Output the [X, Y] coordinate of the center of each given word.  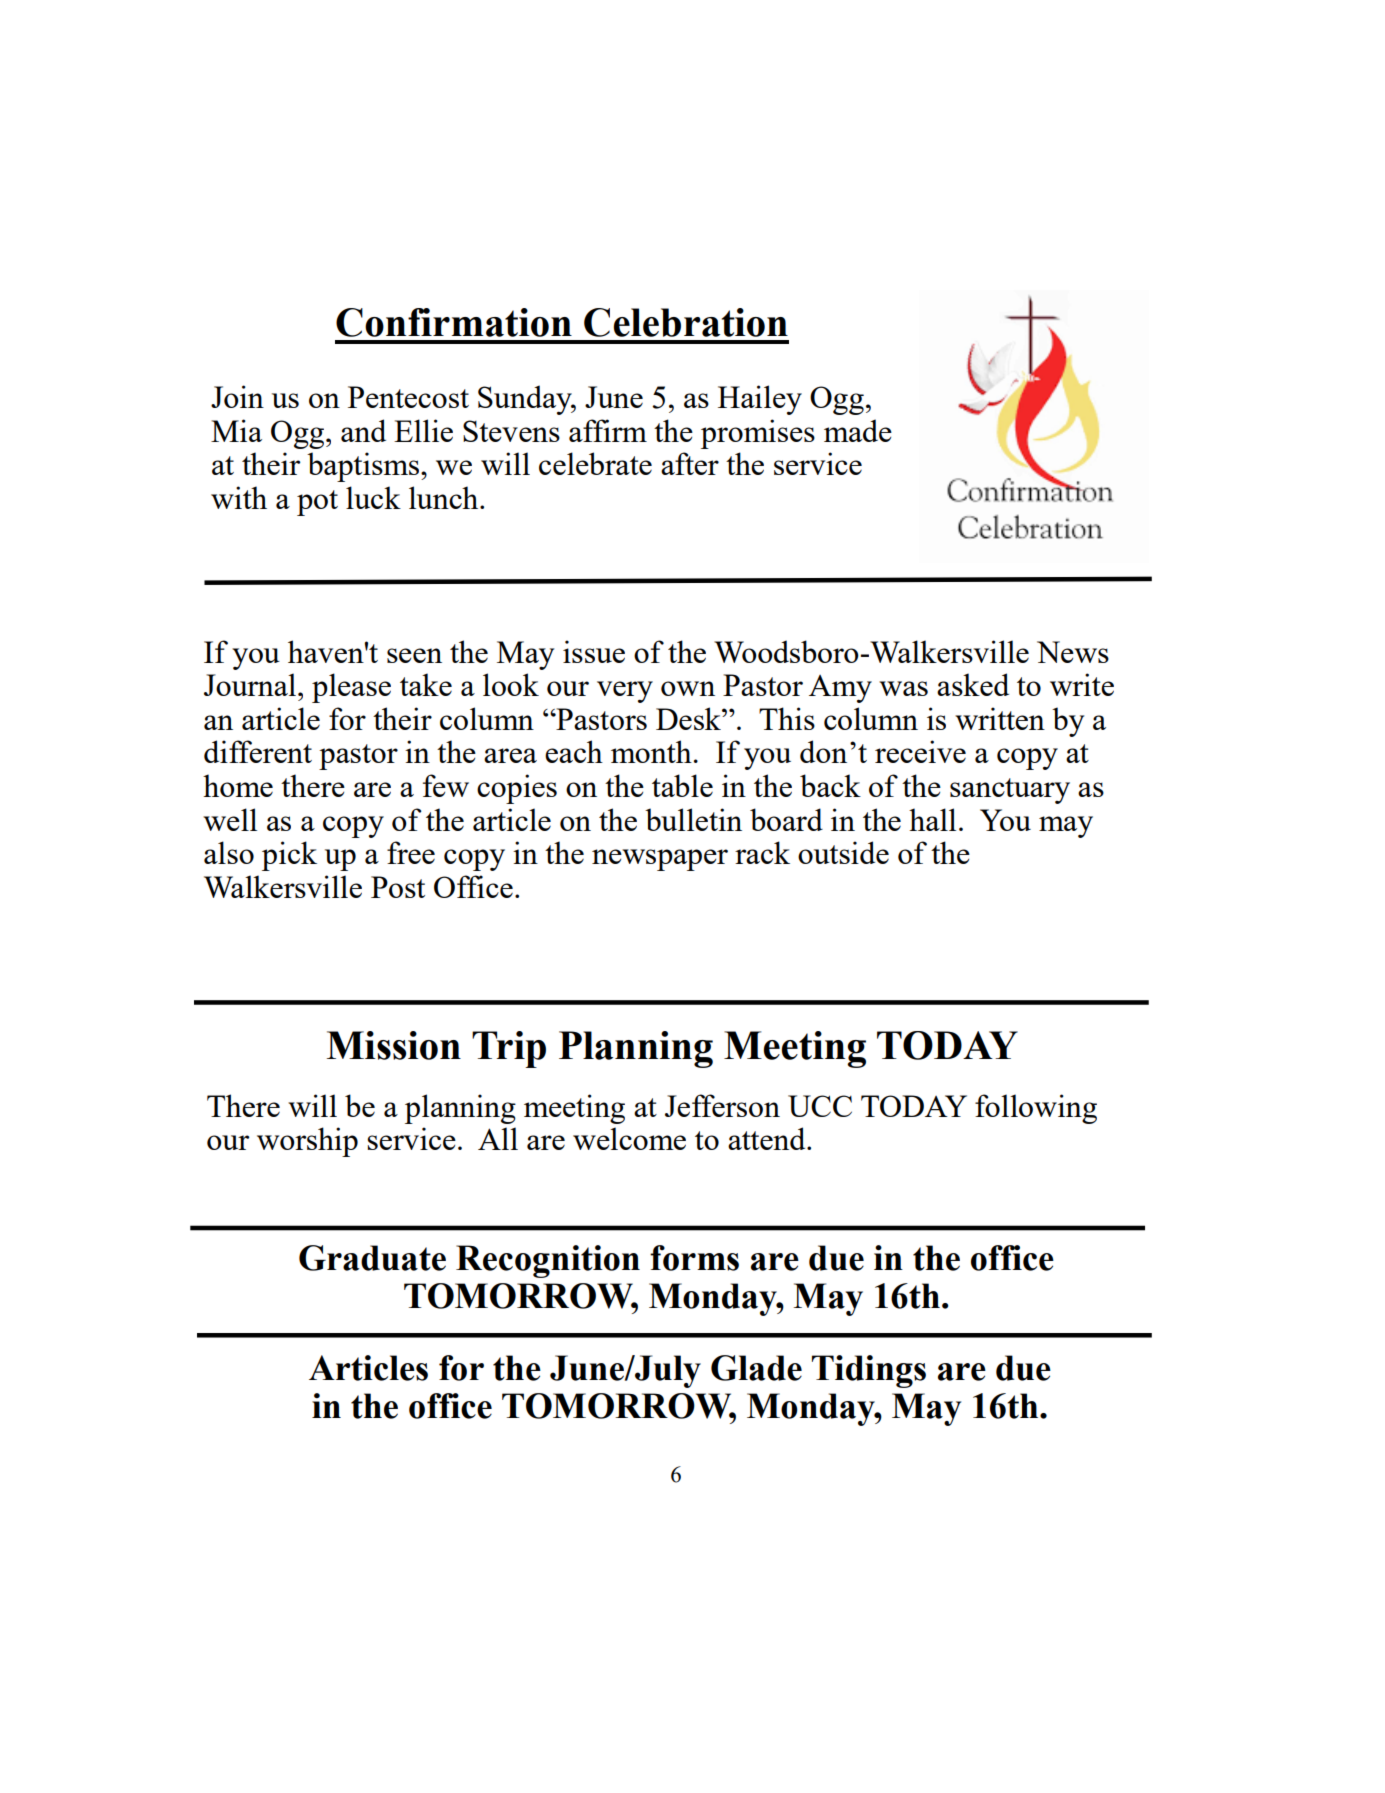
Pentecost [408, 397]
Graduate [372, 1258]
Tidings [869, 1371]
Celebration [686, 322]
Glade [756, 1368]
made [858, 430]
